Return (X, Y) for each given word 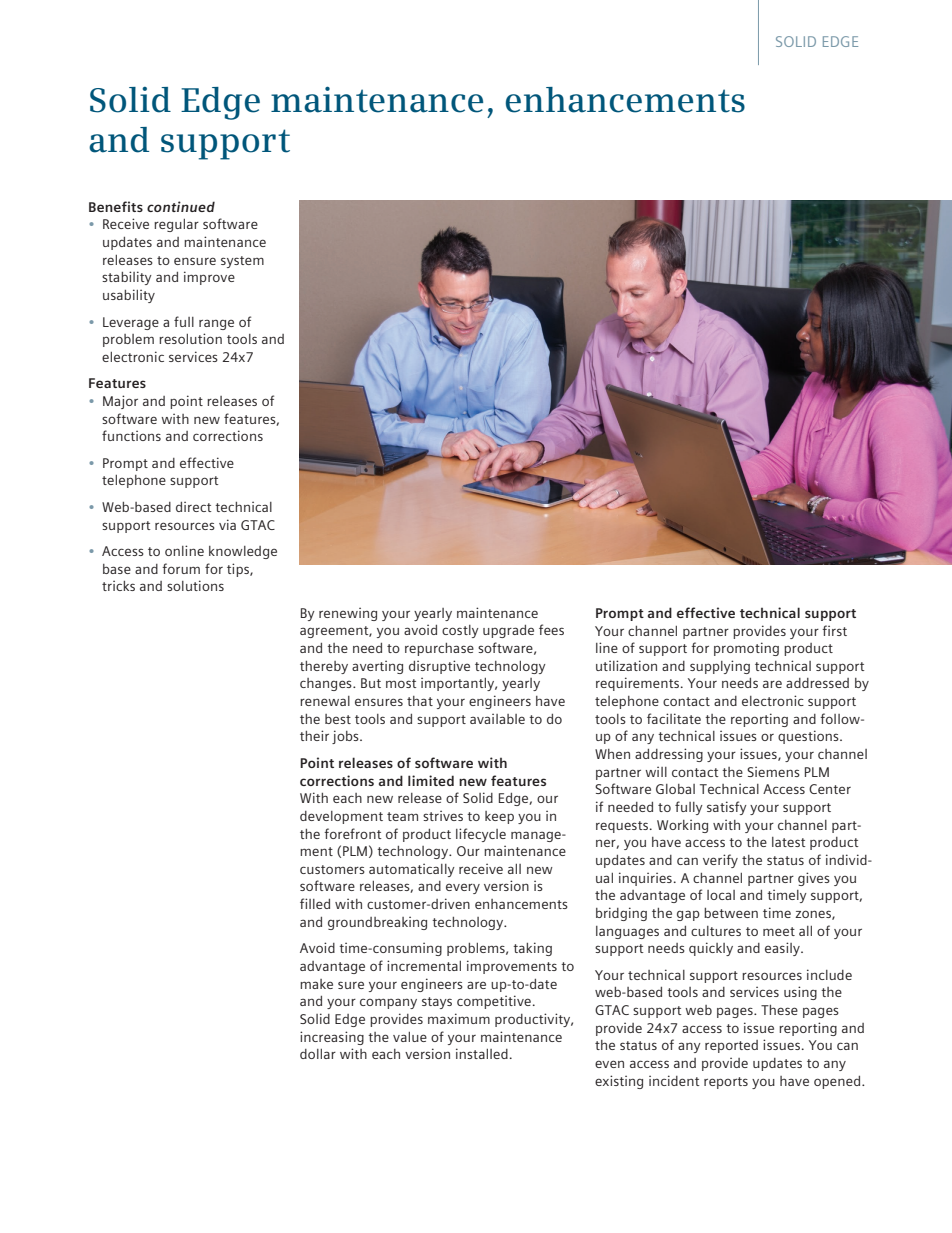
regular (176, 225)
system (242, 262)
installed (482, 1053)
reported (731, 1046)
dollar (318, 1054)
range (216, 324)
